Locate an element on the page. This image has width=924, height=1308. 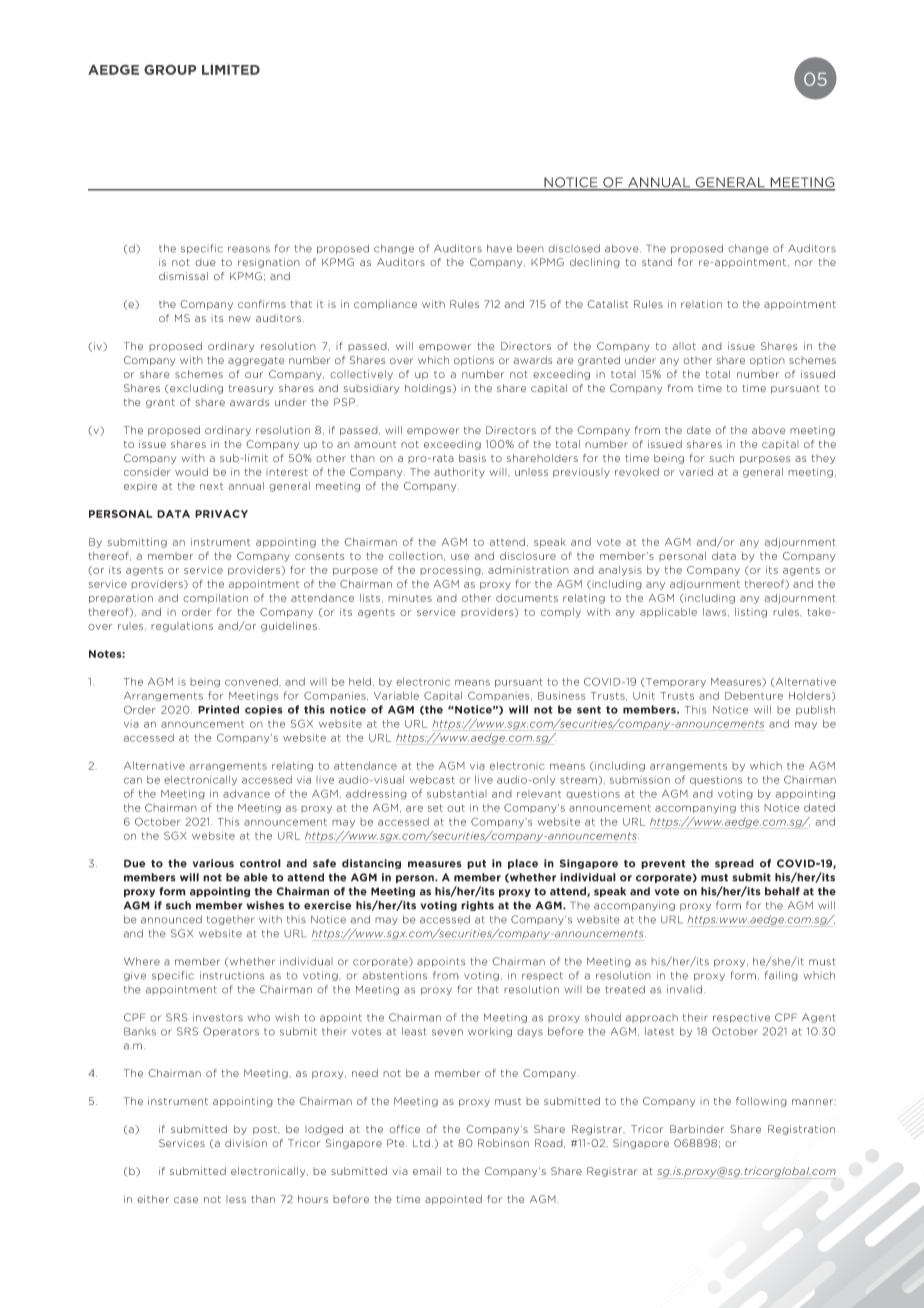
GROUP is located at coordinates (170, 70).
